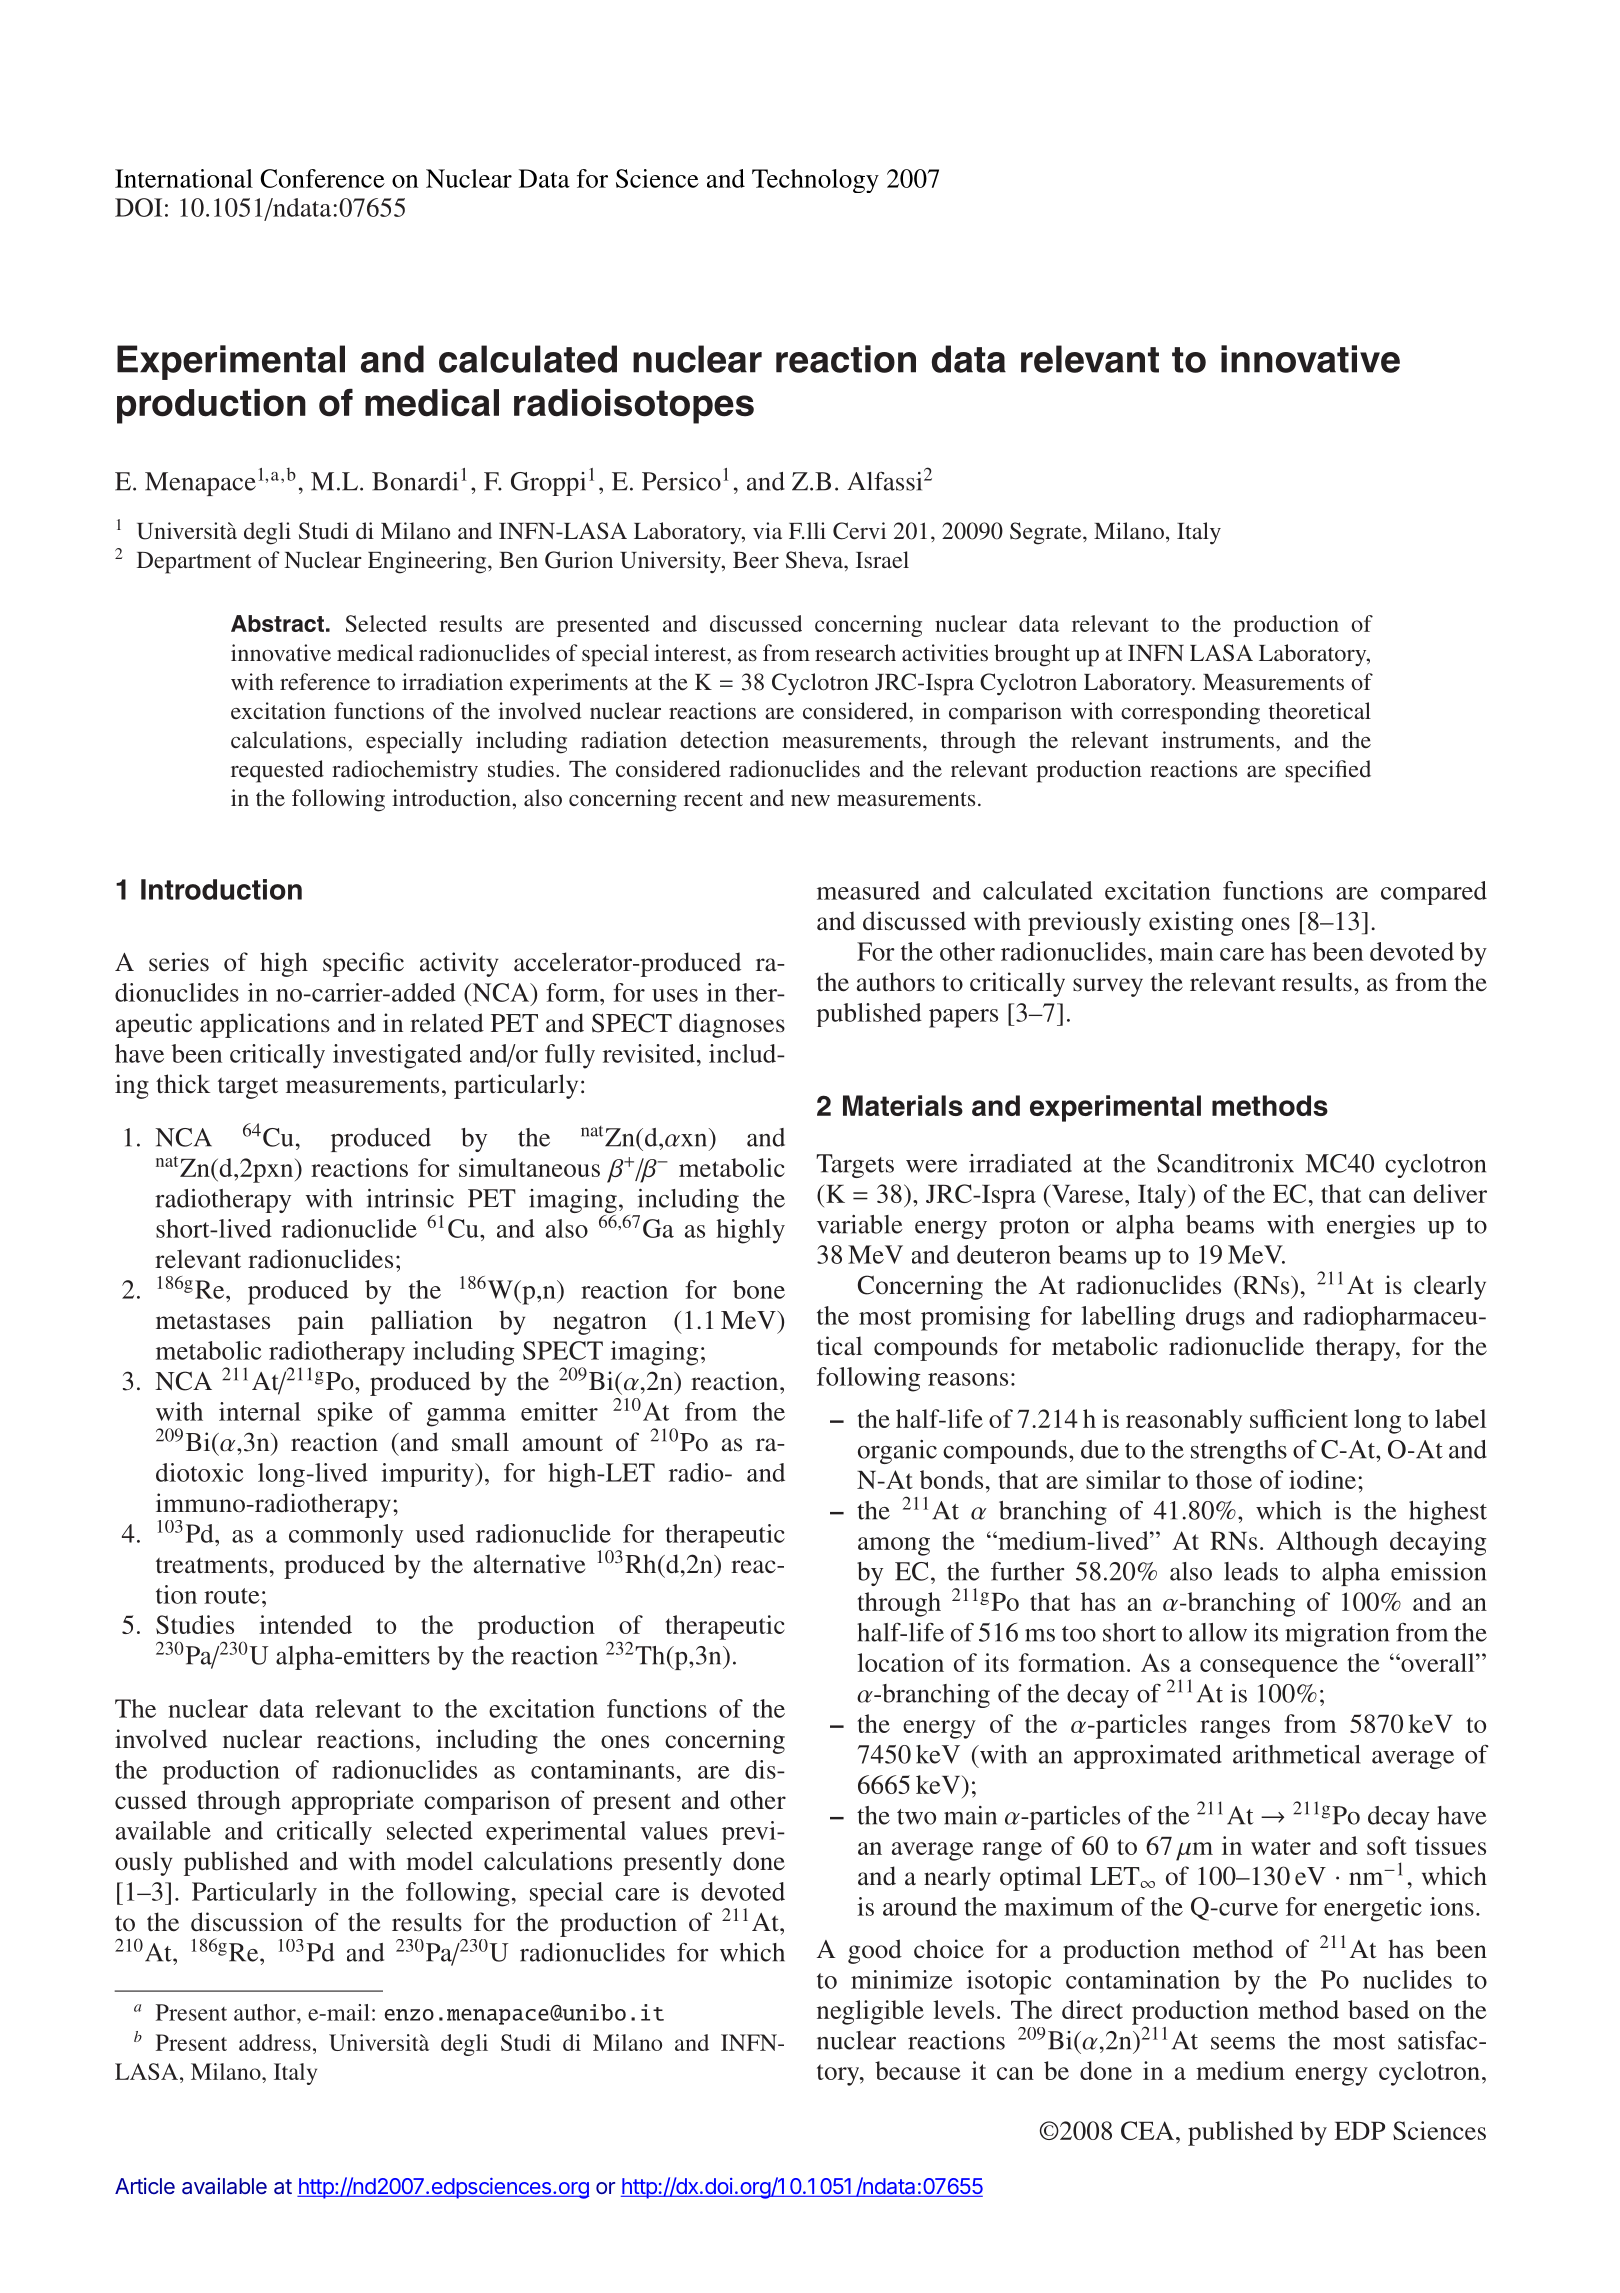 The height and width of the image is (2293, 1620). Describe the element at coordinates (1371, 1227) in the image. I see `energies` at that location.
